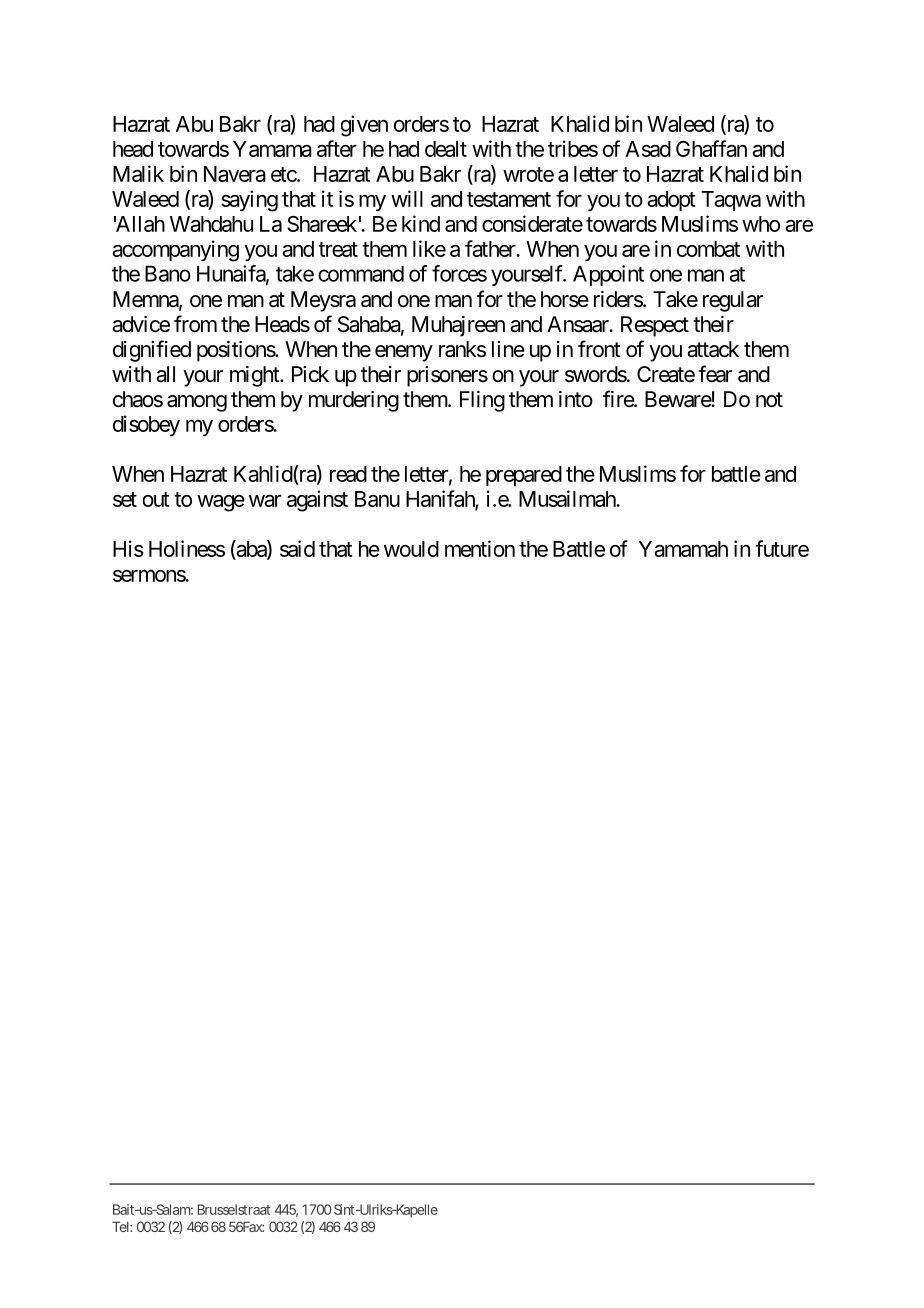 The height and width of the page is (1308, 924). Describe the element at coordinates (576, 399) in the page. I see `into` at that location.
